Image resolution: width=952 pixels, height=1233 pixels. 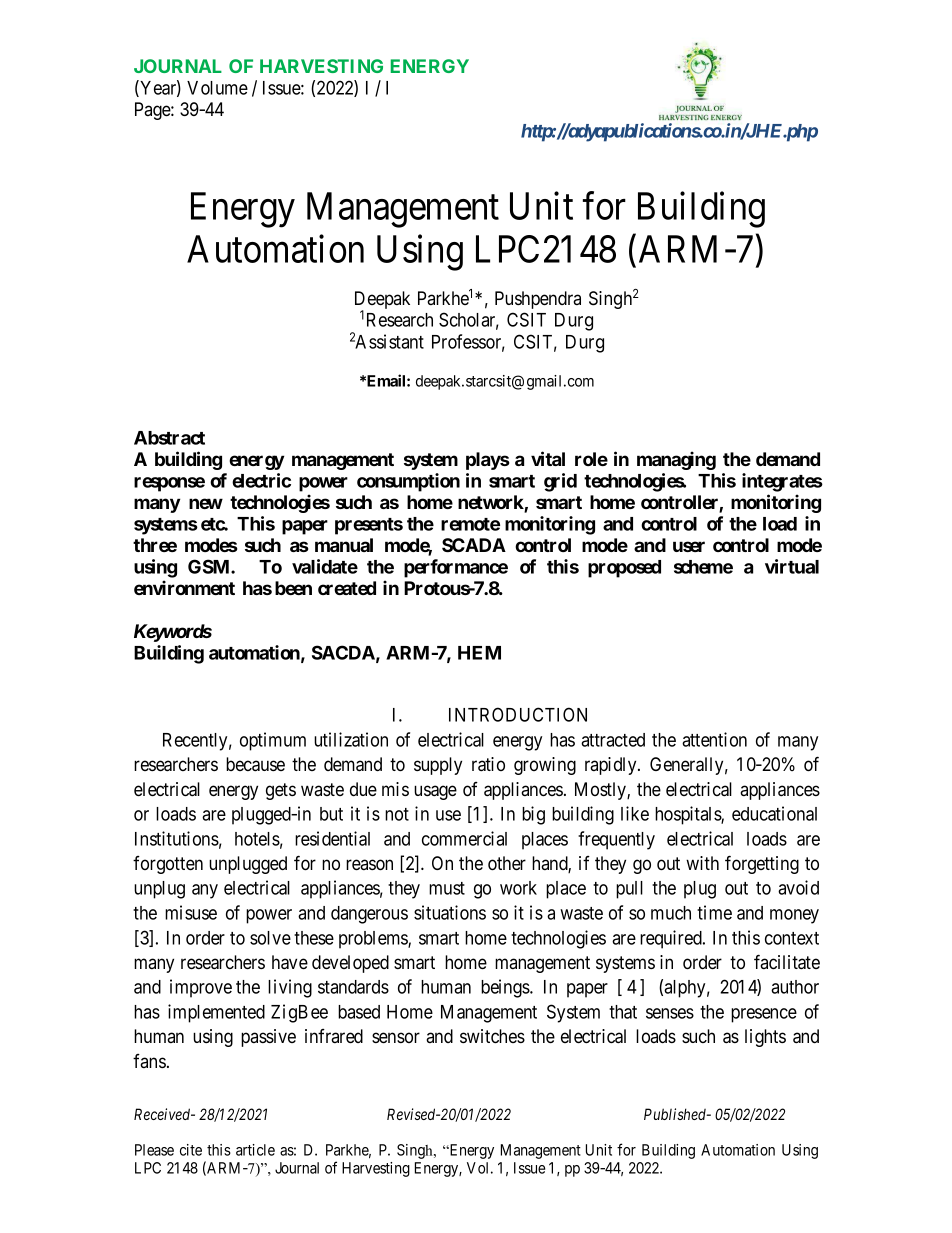 What do you see at coordinates (702, 863) in the document?
I see `with` at bounding box center [702, 863].
